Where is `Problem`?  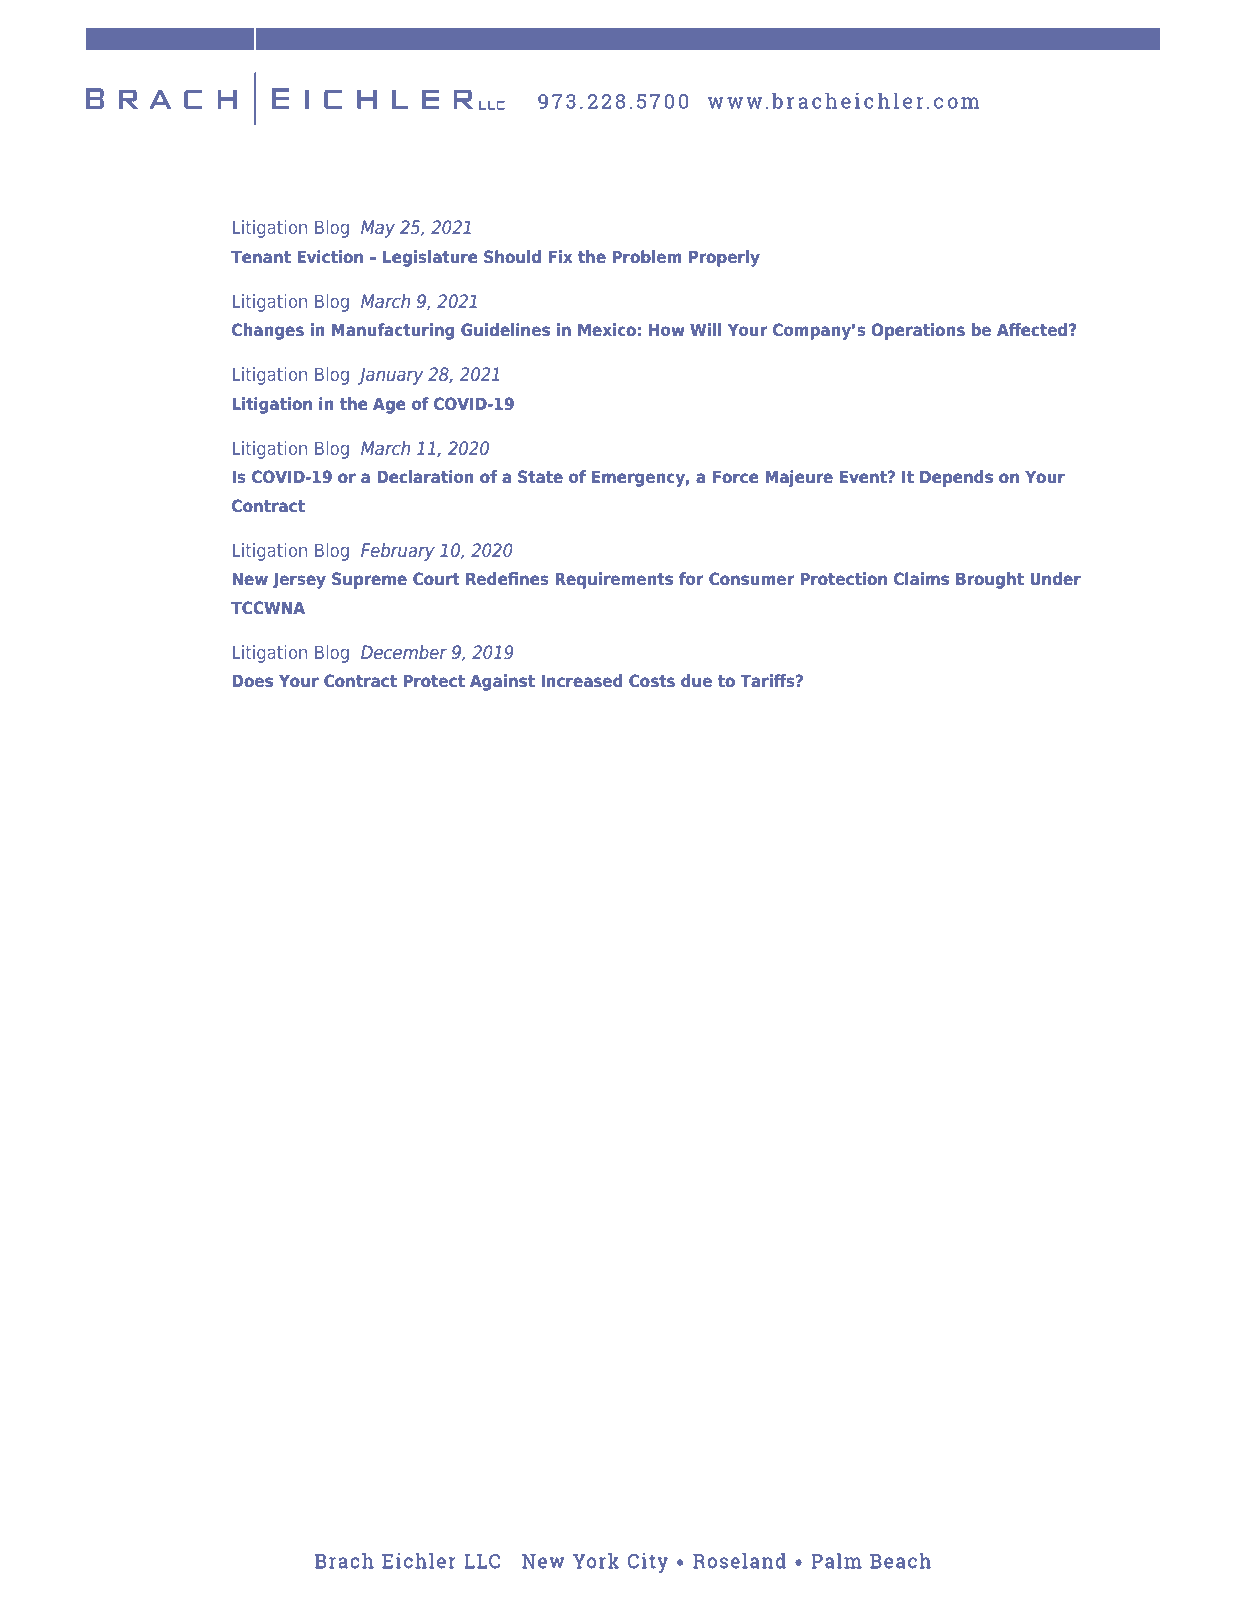
Problem is located at coordinates (647, 256).
